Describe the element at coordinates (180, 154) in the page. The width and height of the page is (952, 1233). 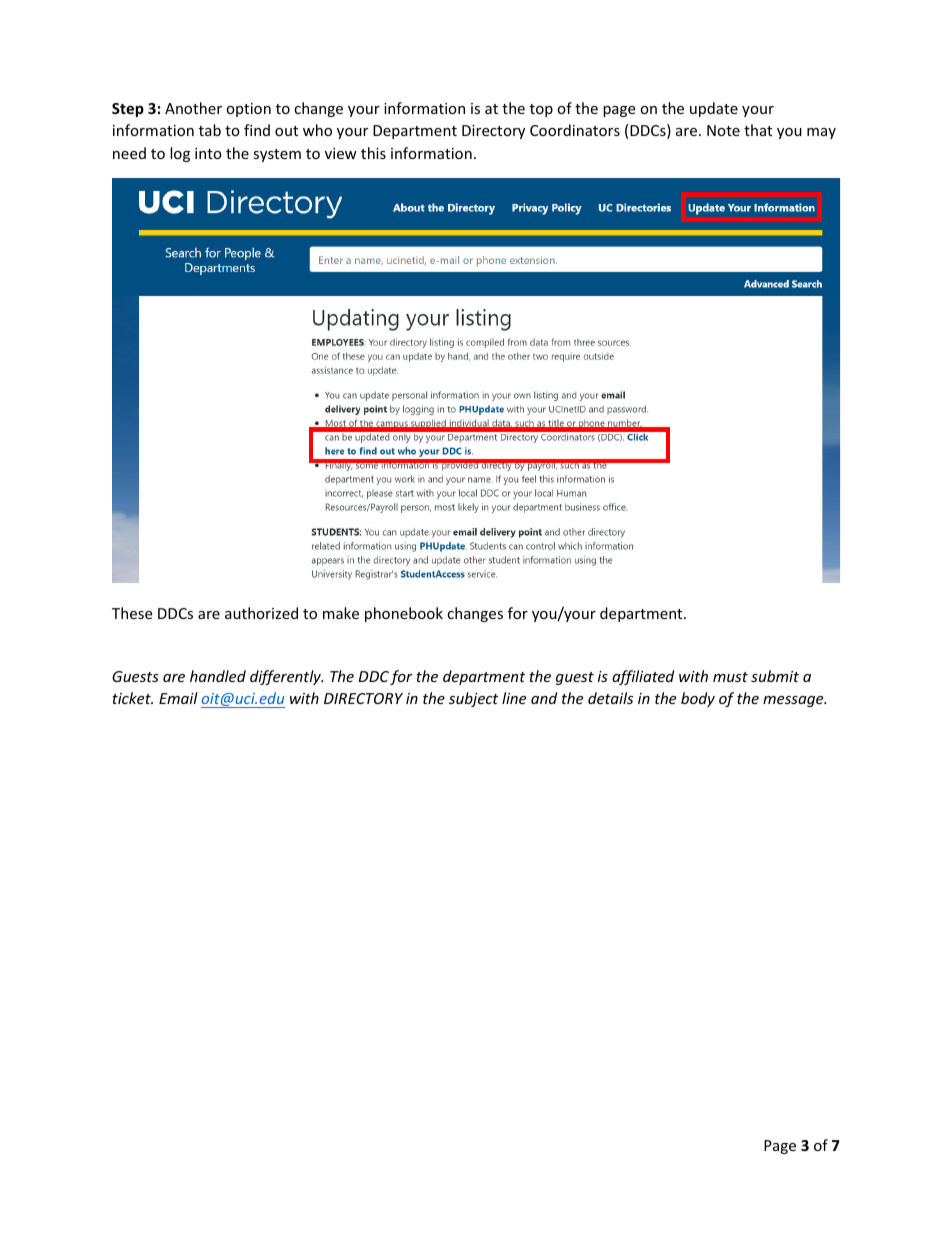
I see `log` at that location.
